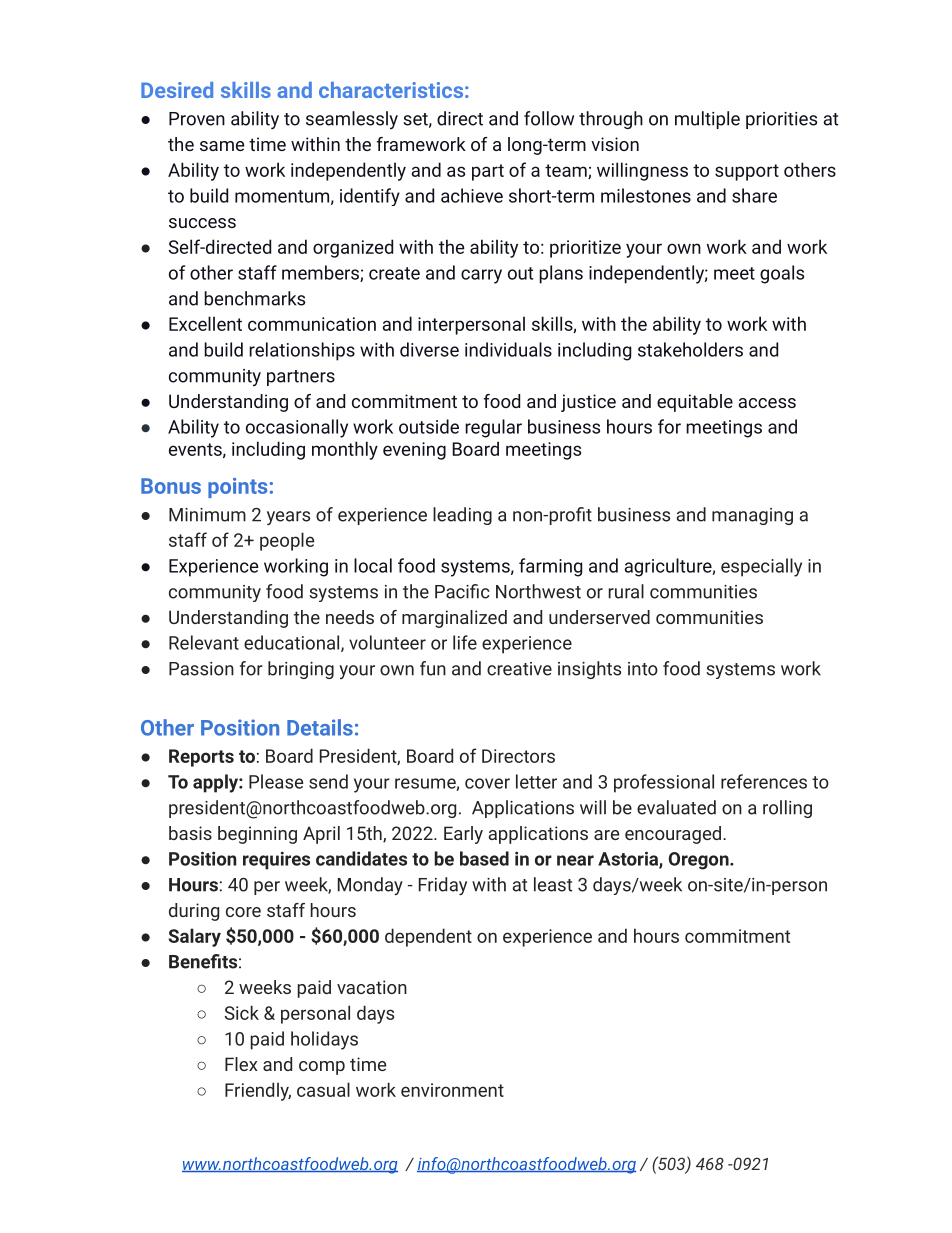 This screenshot has height=1233, width=952. What do you see at coordinates (276, 860) in the screenshot?
I see `requires` at bounding box center [276, 860].
